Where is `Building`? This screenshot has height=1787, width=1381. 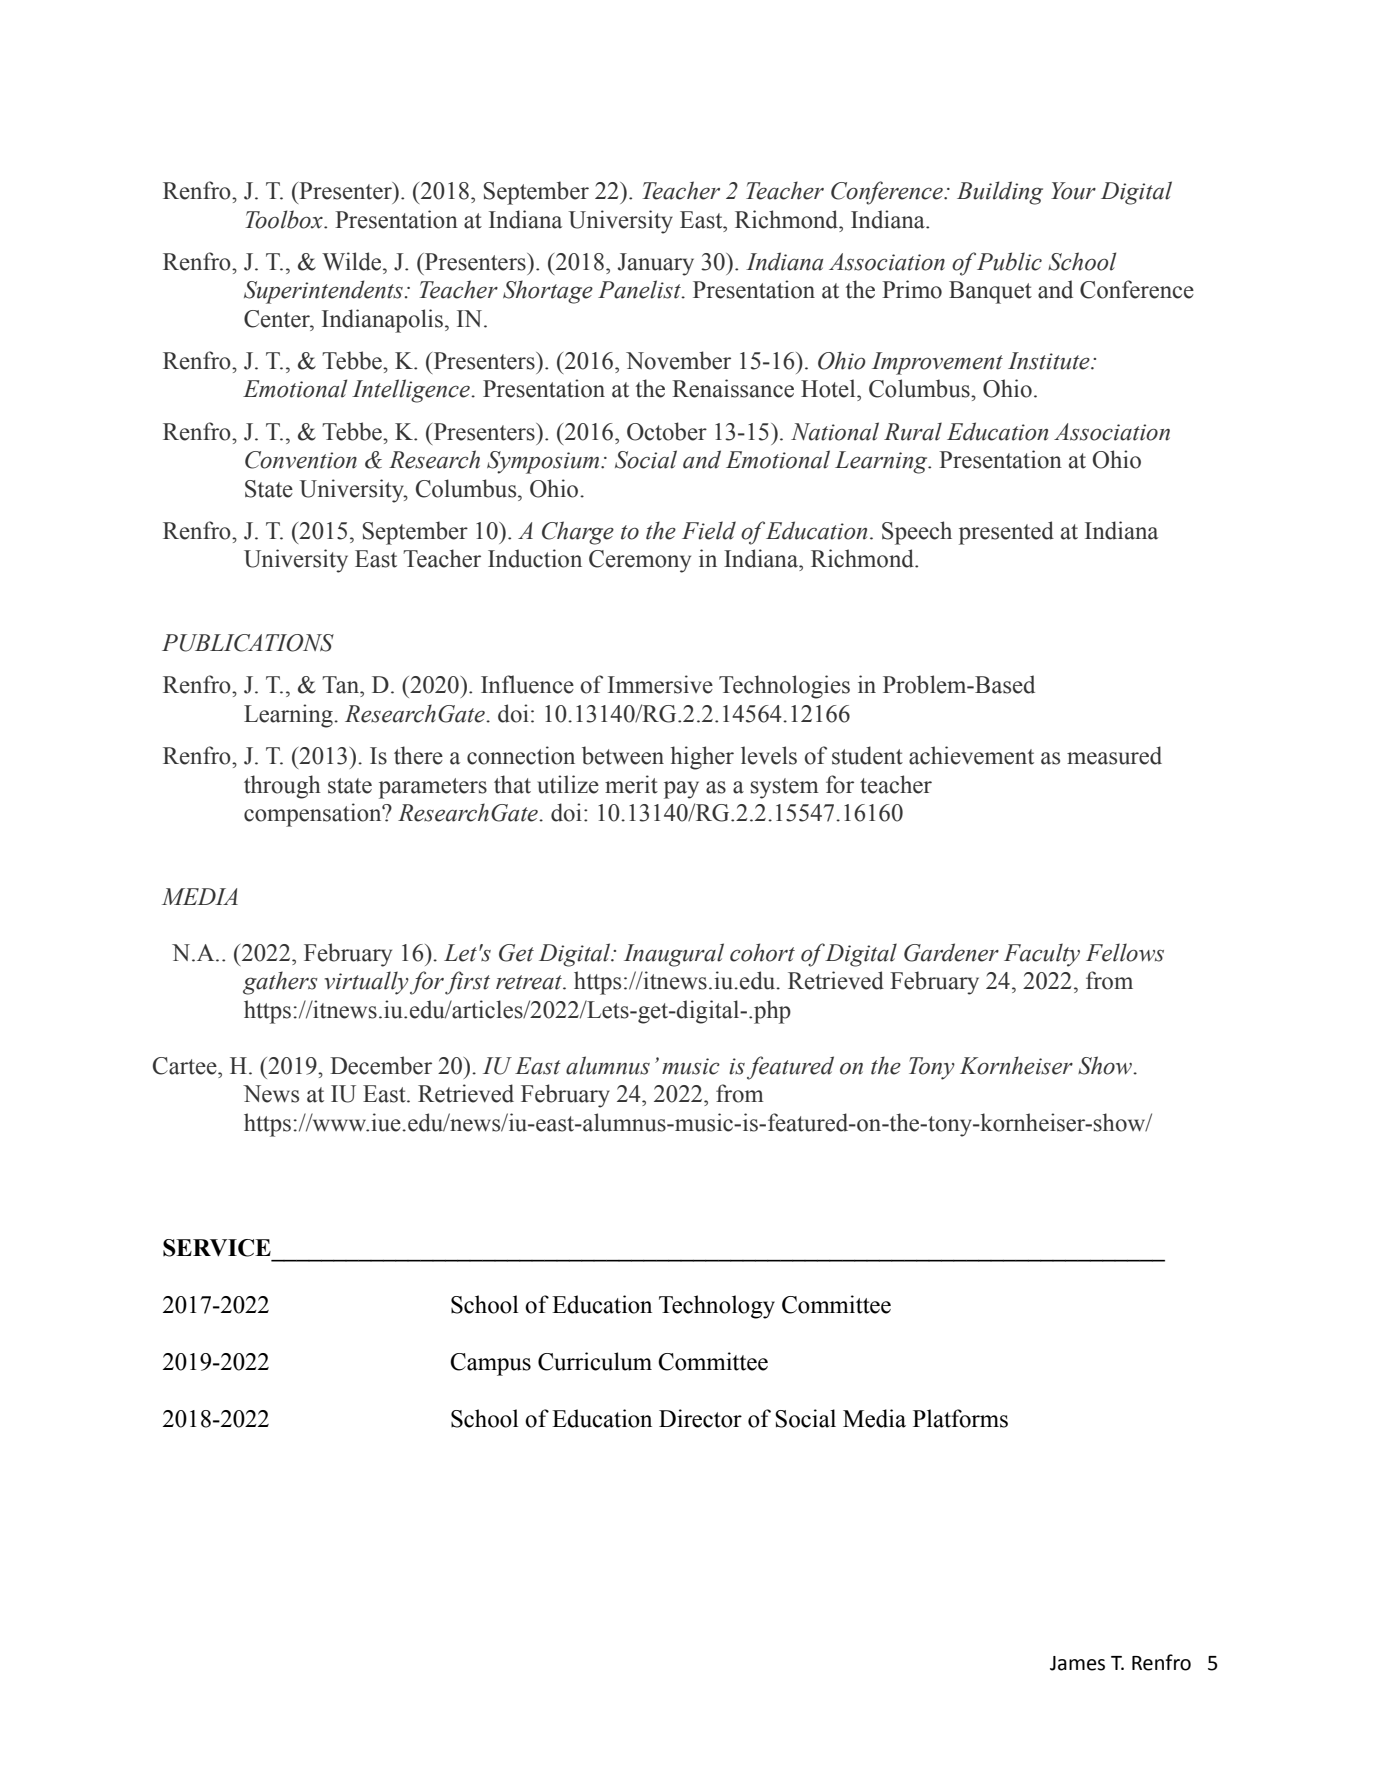
Building is located at coordinates (1000, 193).
